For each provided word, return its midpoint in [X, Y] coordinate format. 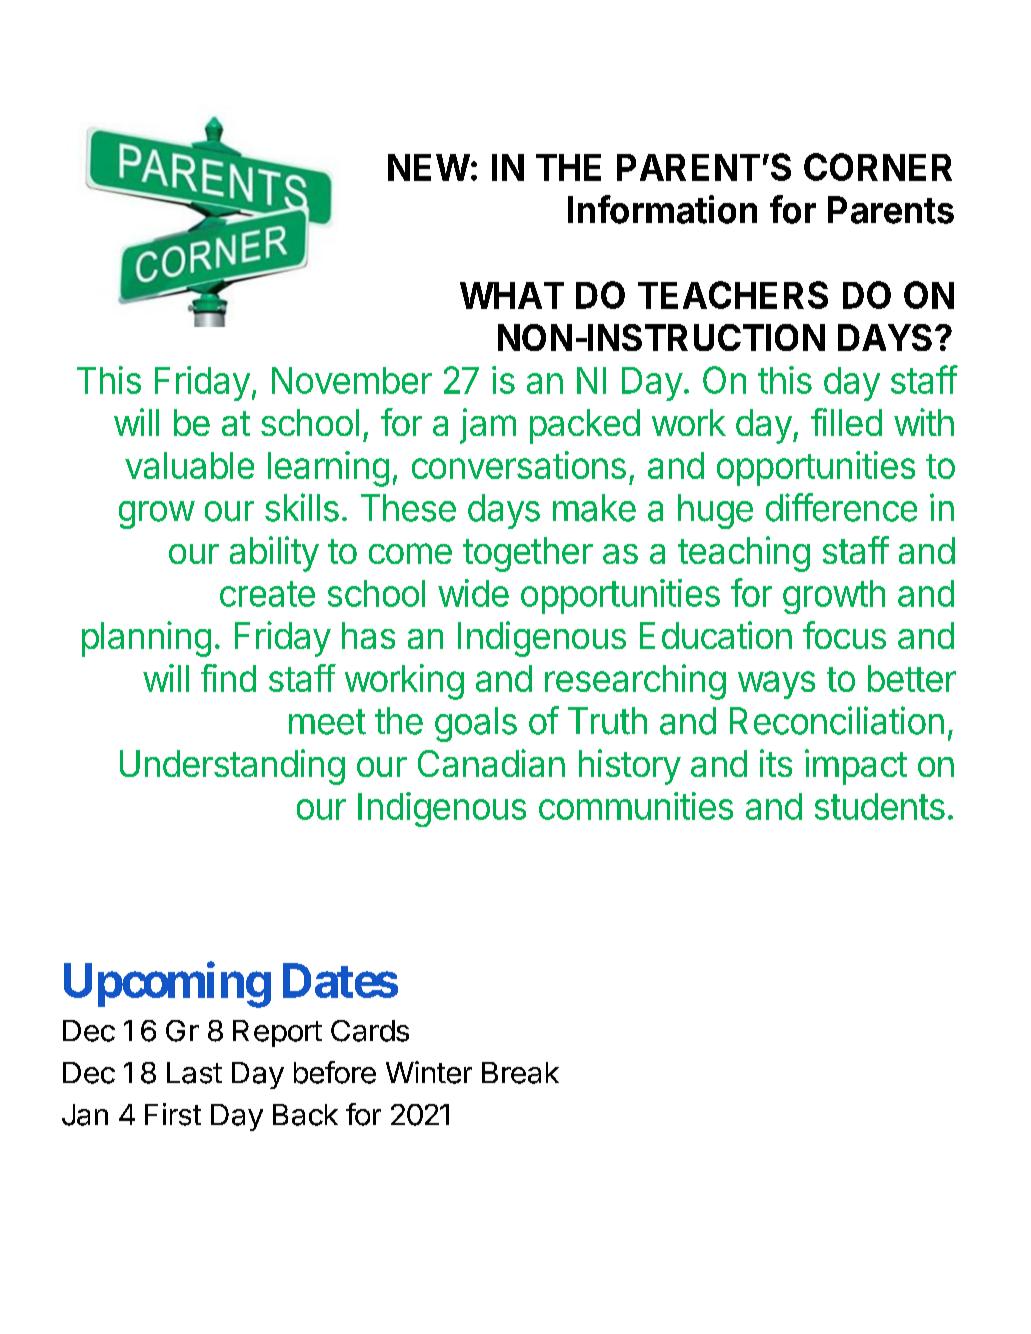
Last [194, 1073]
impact [856, 767]
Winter [429, 1072]
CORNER [878, 167]
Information [662, 209]
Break [520, 1073]
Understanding [232, 767]
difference [841, 507]
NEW [429, 167]
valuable [189, 465]
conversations [519, 465]
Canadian [491, 763]
